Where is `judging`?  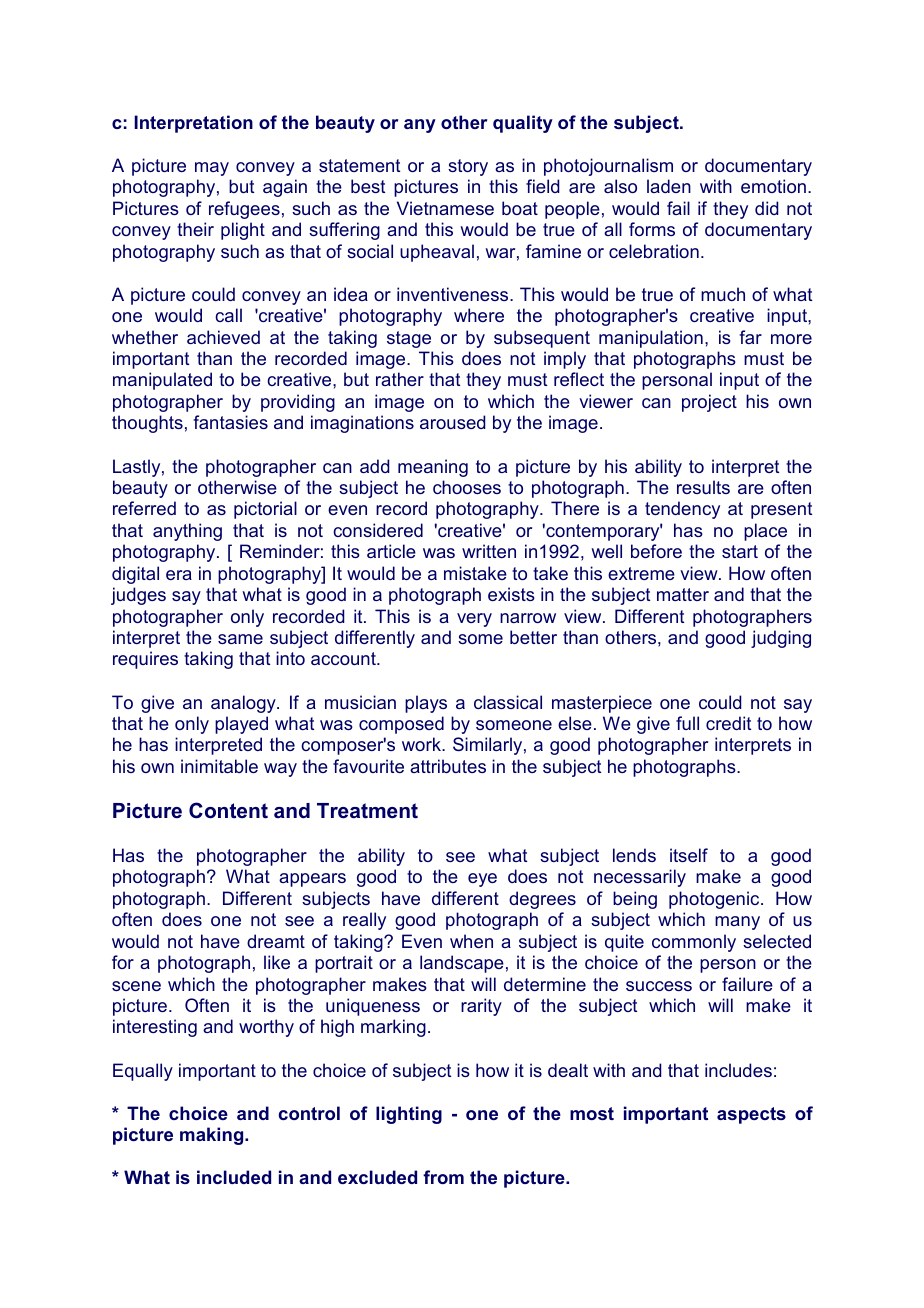
judging is located at coordinates (781, 639).
